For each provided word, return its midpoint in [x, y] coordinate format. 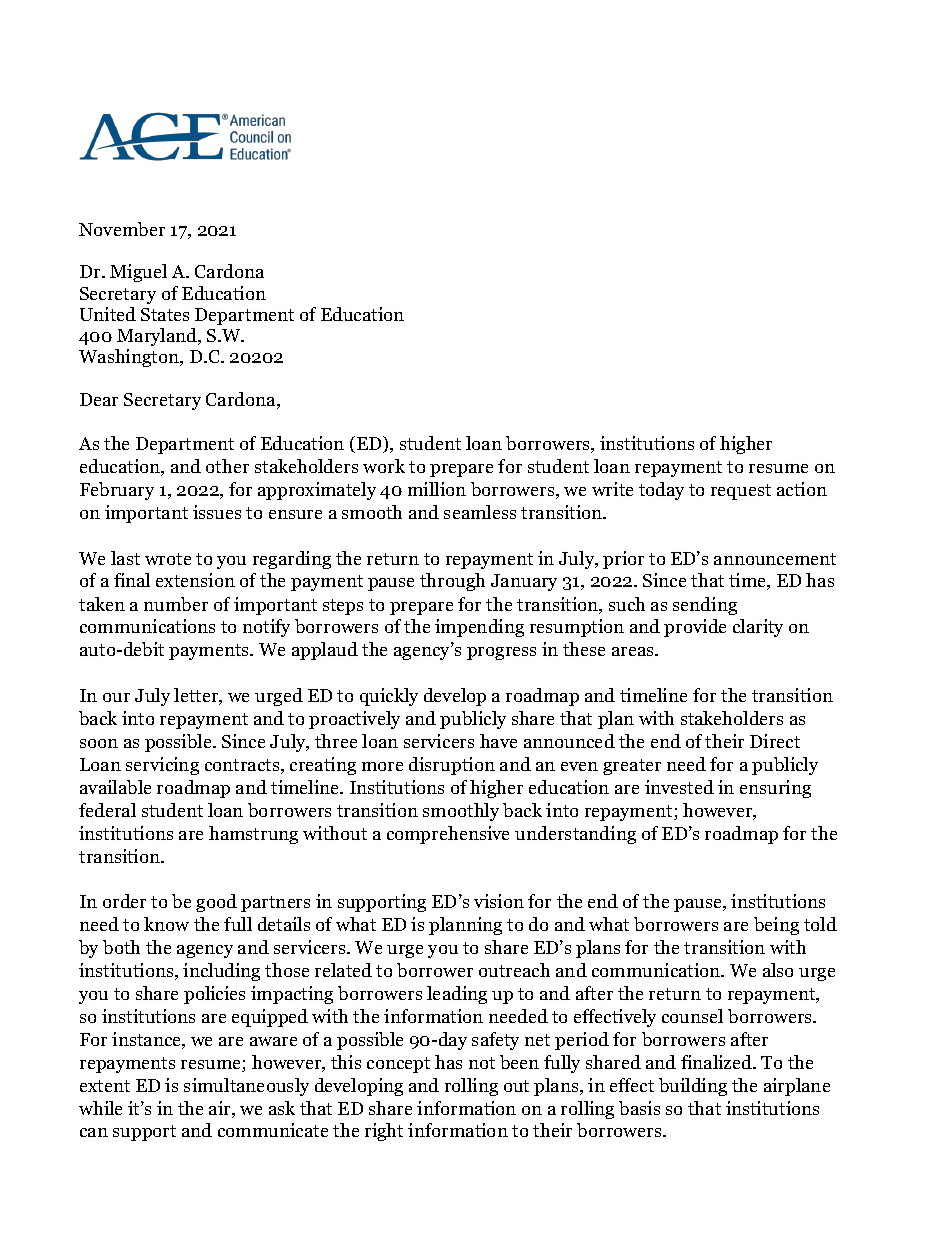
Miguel [138, 273]
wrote [168, 559]
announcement [775, 559]
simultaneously [246, 1087]
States [165, 314]
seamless [480, 512]
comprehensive [448, 835]
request [741, 492]
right [384, 1132]
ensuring [775, 789]
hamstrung [253, 835]
